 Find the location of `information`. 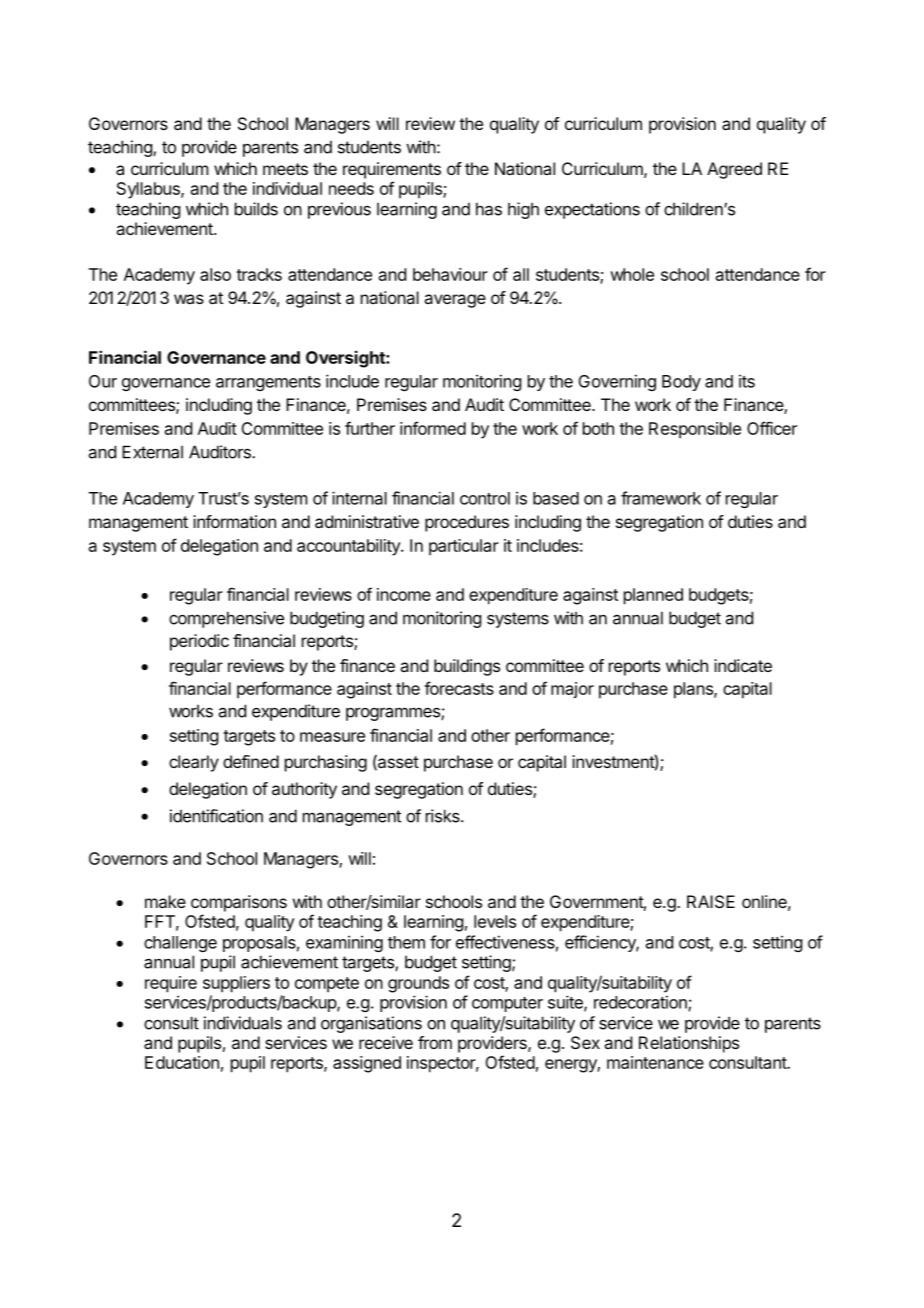

information is located at coordinates (234, 521).
